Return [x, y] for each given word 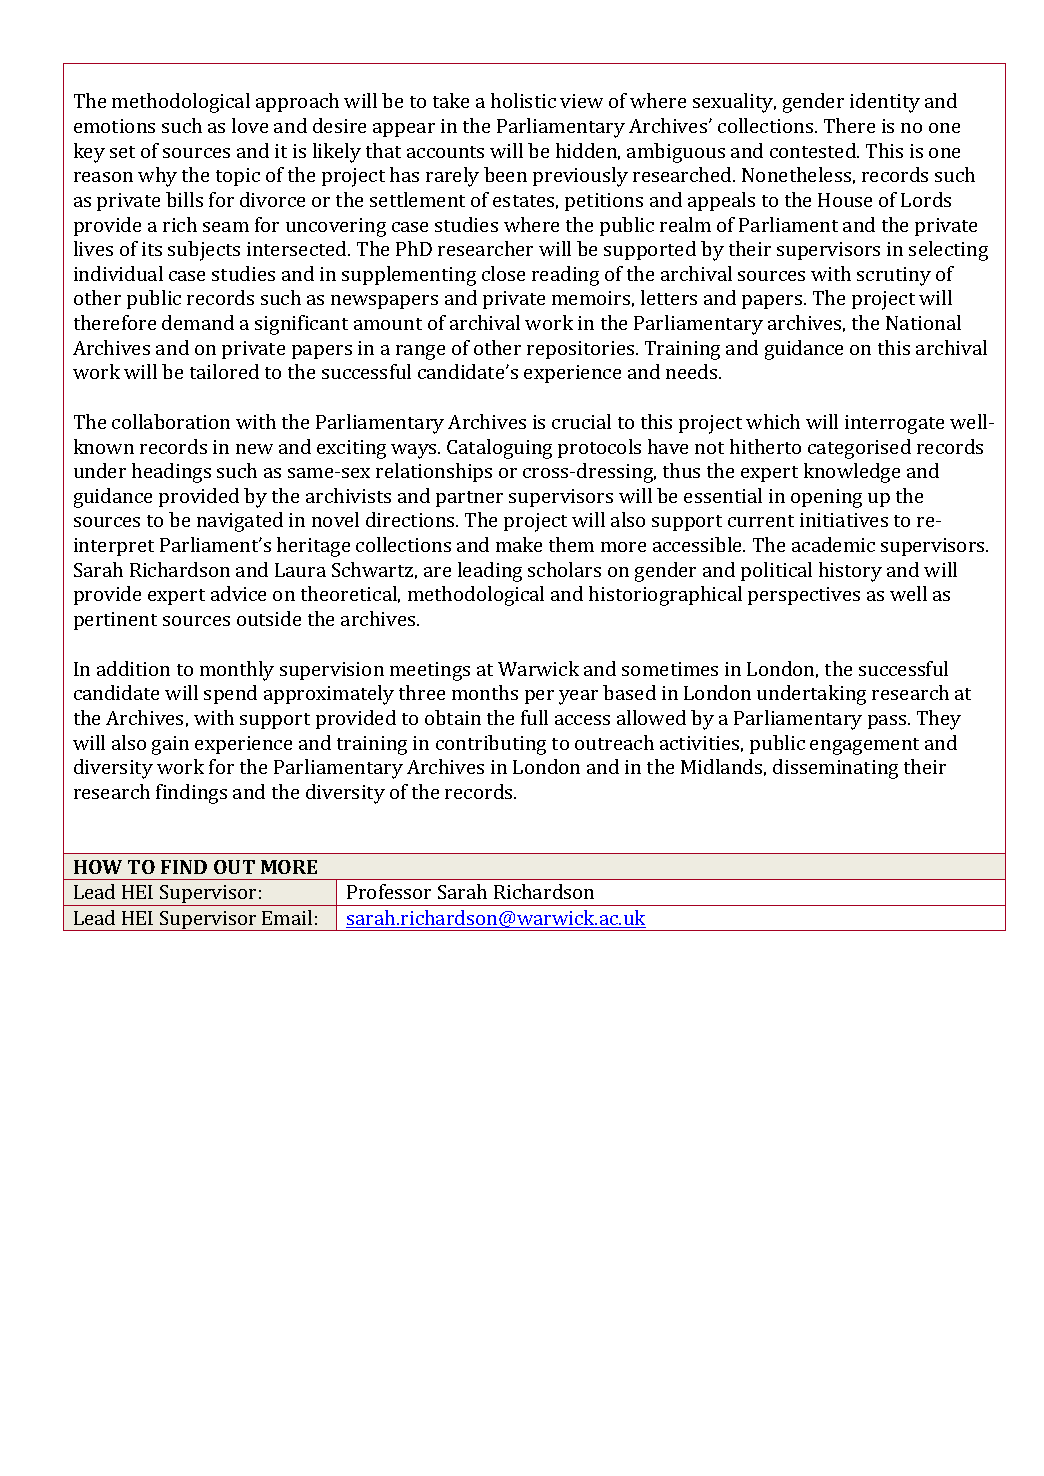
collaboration [171, 421]
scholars [564, 569]
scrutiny [894, 276]
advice [238, 593]
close [503, 273]
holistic [523, 100]
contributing [491, 745]
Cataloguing [499, 449]
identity [885, 103]
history [850, 572]
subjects [204, 251]
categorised [859, 449]
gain [170, 745]
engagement [864, 746]
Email [287, 917]
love [250, 125]
